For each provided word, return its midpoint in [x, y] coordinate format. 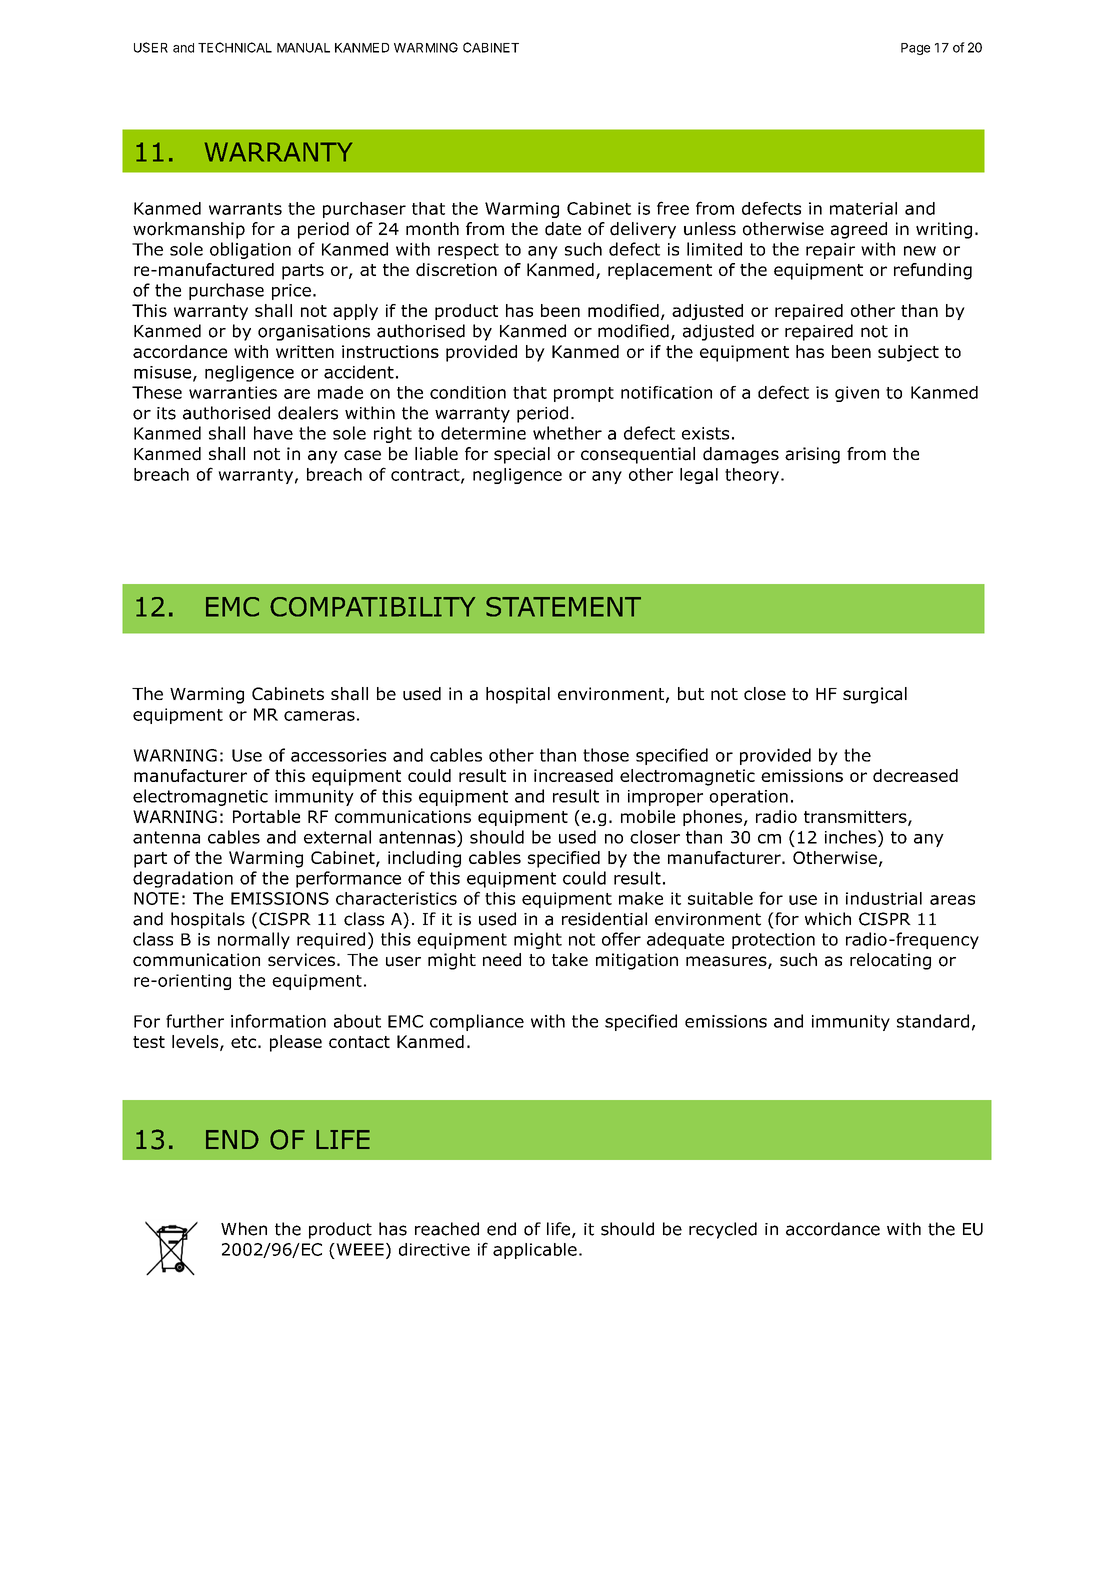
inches [852, 837]
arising [812, 455]
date [563, 229]
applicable [535, 1251]
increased [573, 775]
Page [915, 49]
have [273, 433]
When [244, 1229]
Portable [266, 816]
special [522, 455]
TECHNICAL [235, 47]
